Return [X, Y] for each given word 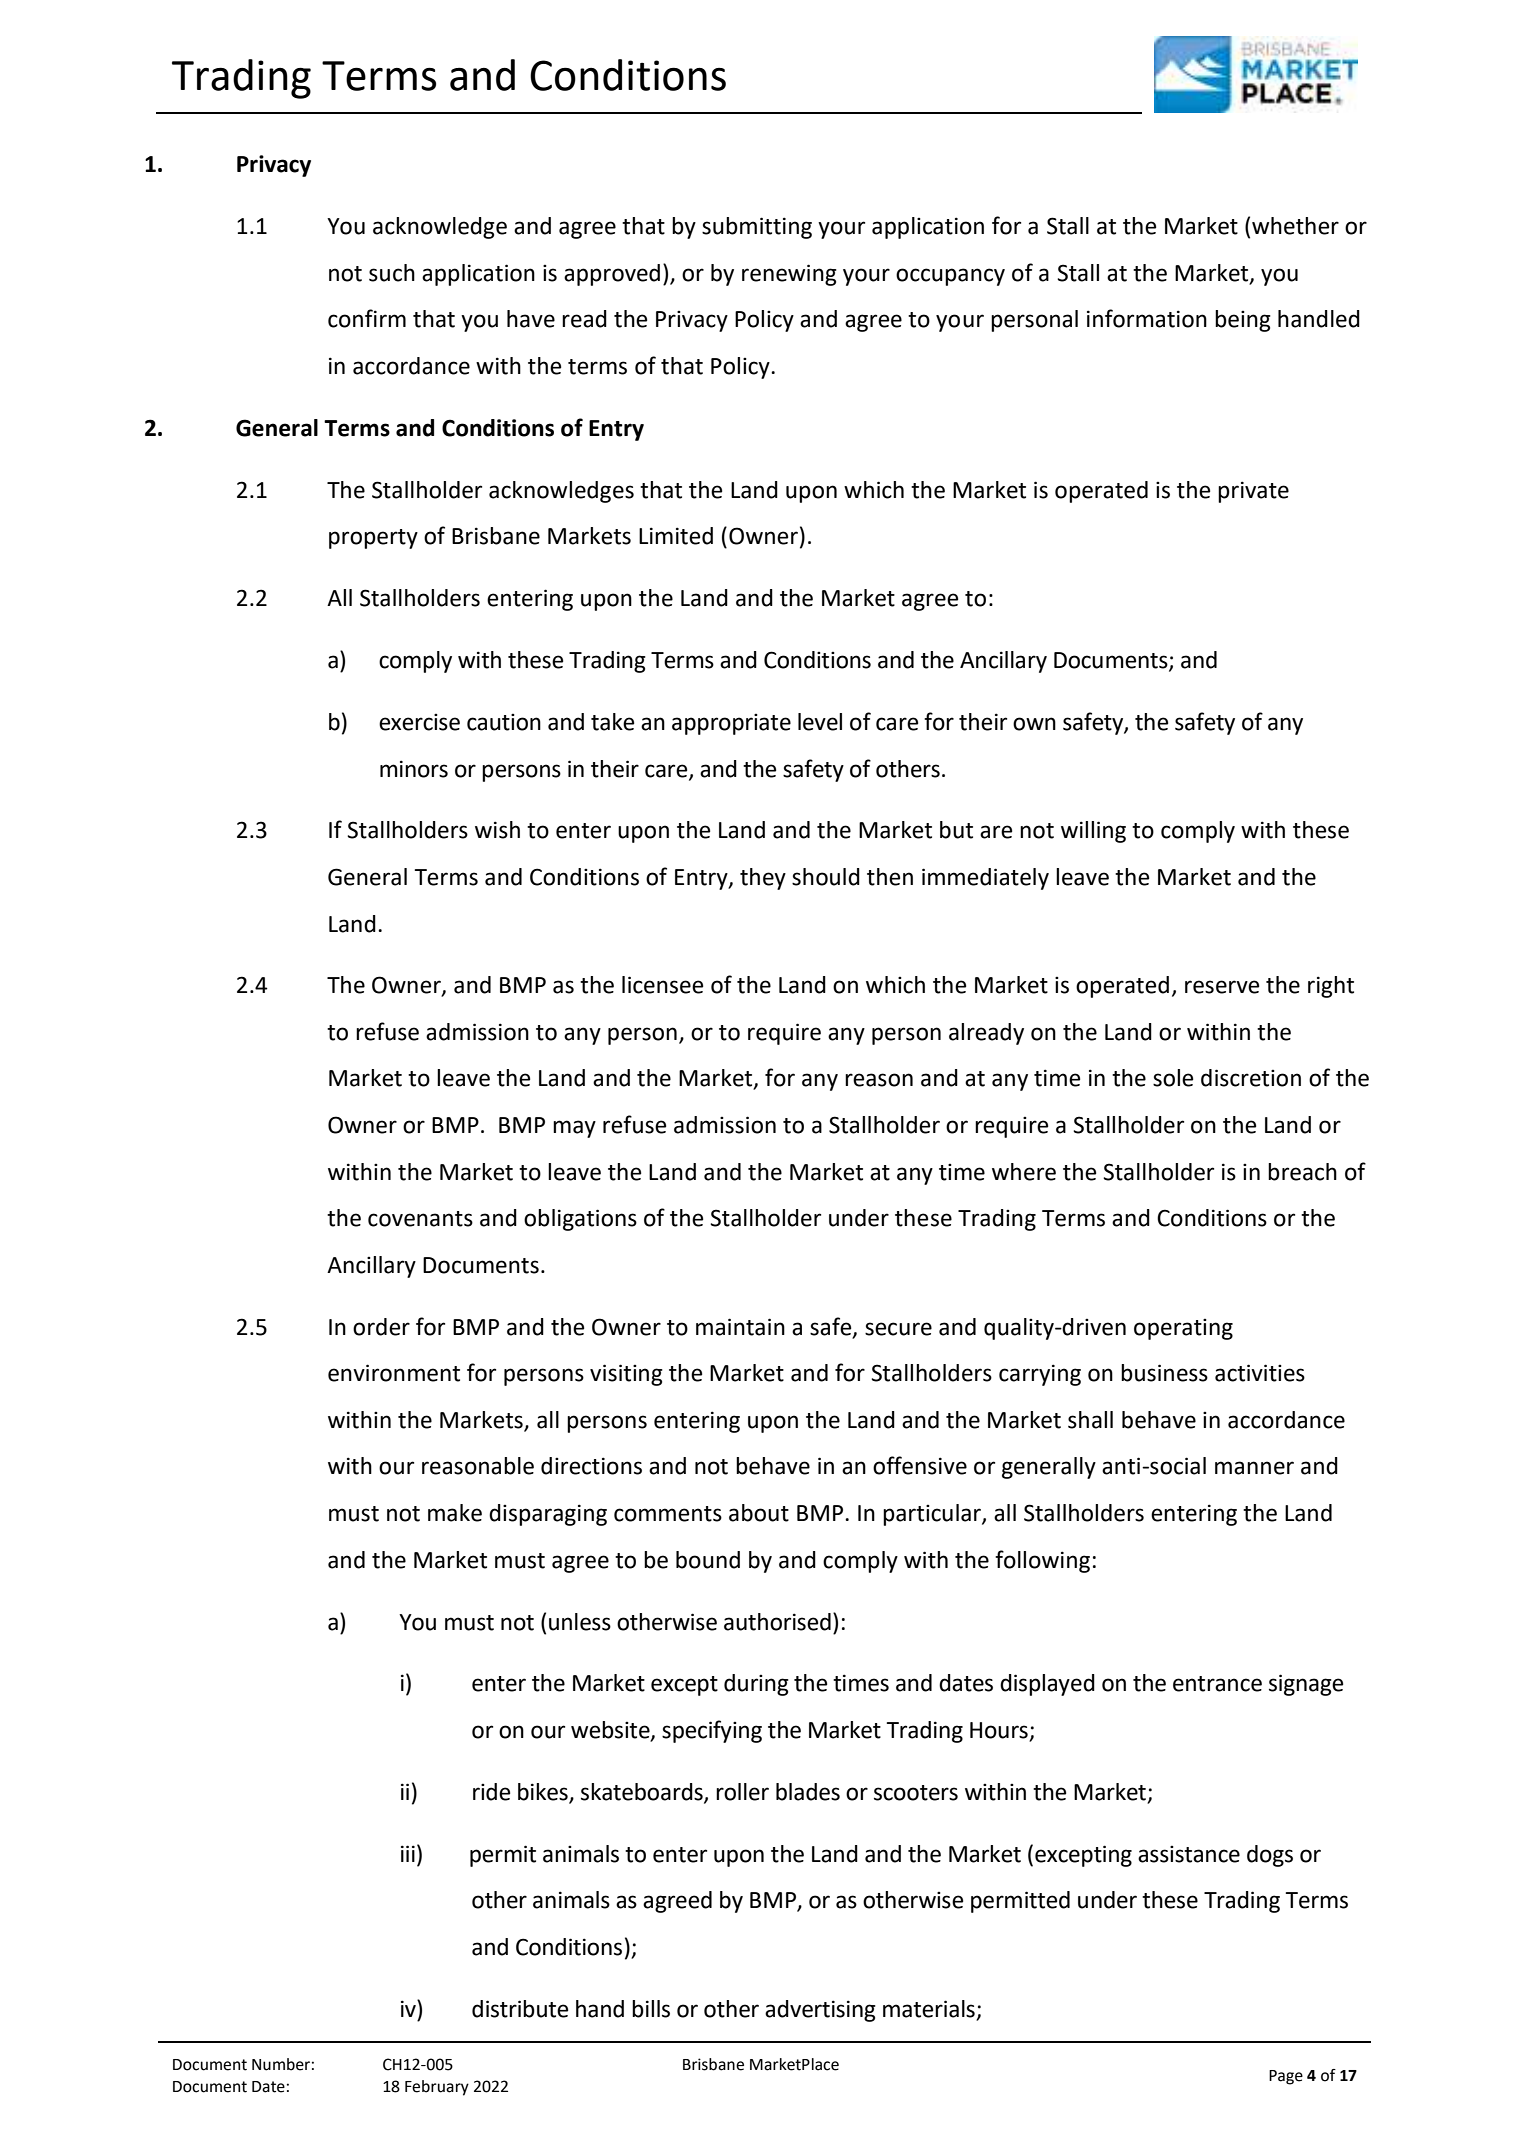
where [1024, 1172]
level [820, 722]
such [392, 273]
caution [504, 722]
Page [1286, 2077]
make [455, 1513]
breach [1302, 1172]
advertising [820, 2011]
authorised [777, 1622]
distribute [520, 2009]
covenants [420, 1219]
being [1243, 321]
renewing [789, 275]
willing [1093, 832]
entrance [1217, 1684]
